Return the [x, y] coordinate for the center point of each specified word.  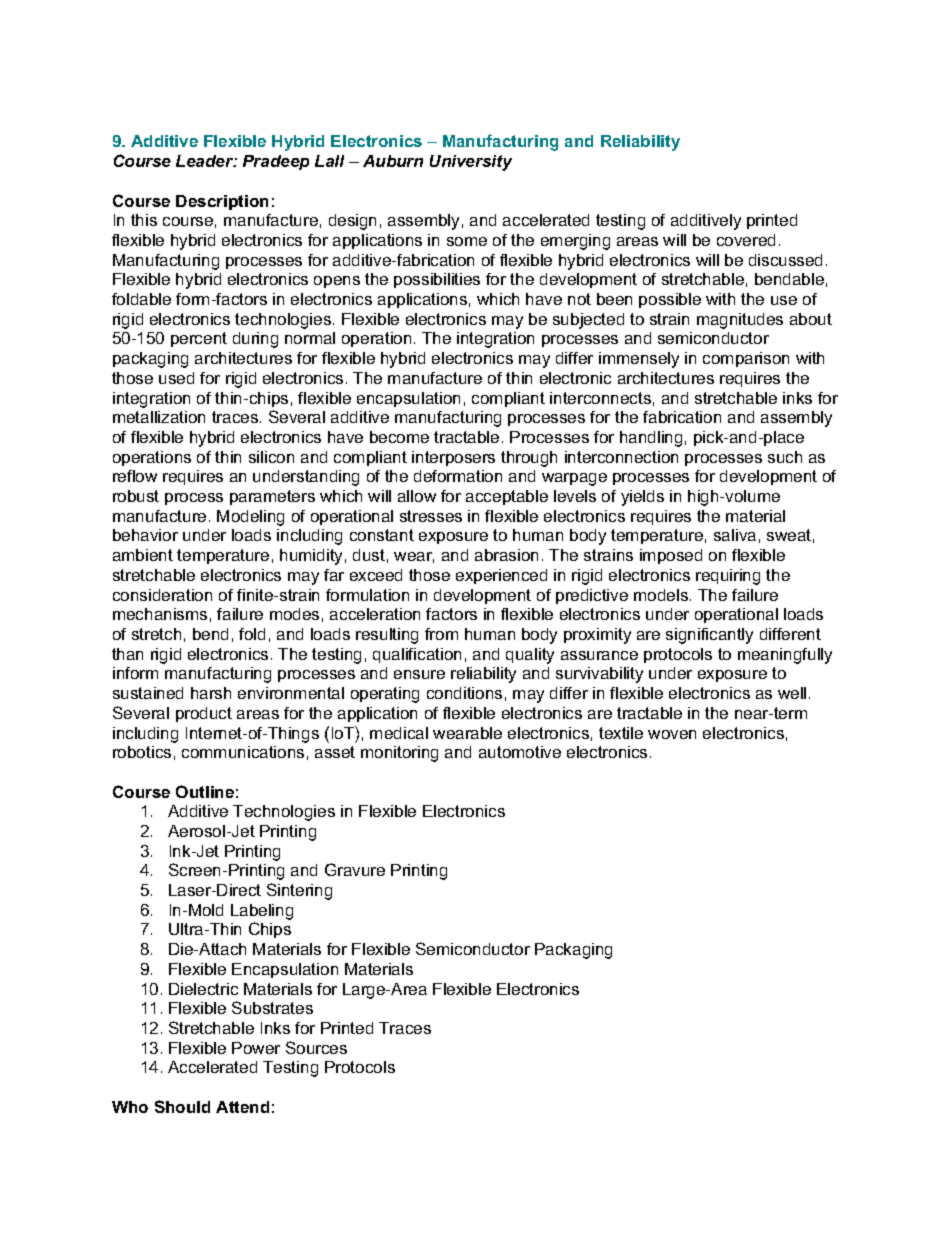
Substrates [272, 1007]
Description [222, 202]
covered [746, 240]
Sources [316, 1047]
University [471, 163]
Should [182, 1106]
